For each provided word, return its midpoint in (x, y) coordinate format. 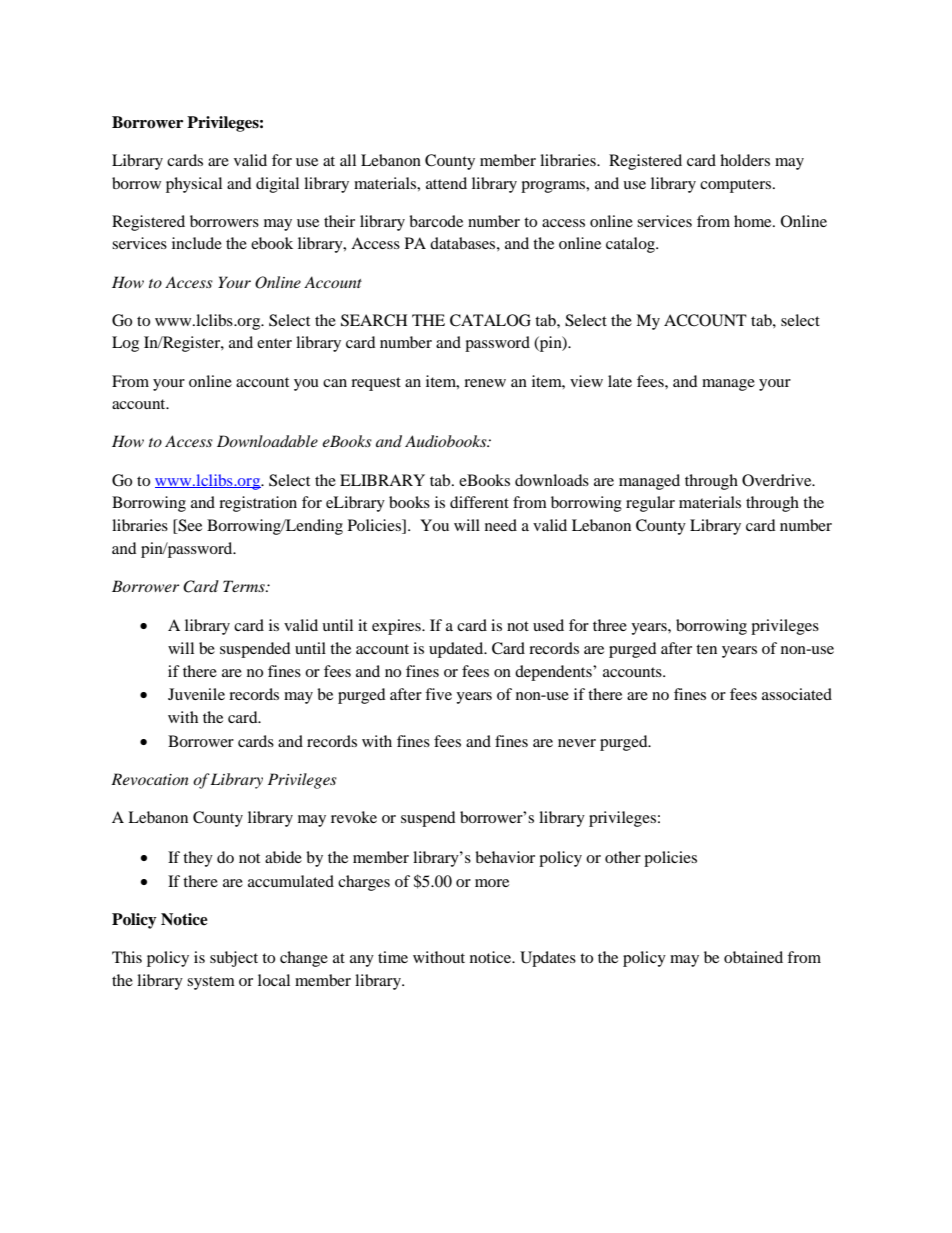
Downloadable (267, 441)
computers (737, 186)
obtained (753, 957)
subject (234, 959)
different (479, 502)
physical (194, 185)
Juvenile (196, 694)
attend (446, 183)
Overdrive (778, 480)
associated (797, 694)
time (393, 957)
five (438, 694)
